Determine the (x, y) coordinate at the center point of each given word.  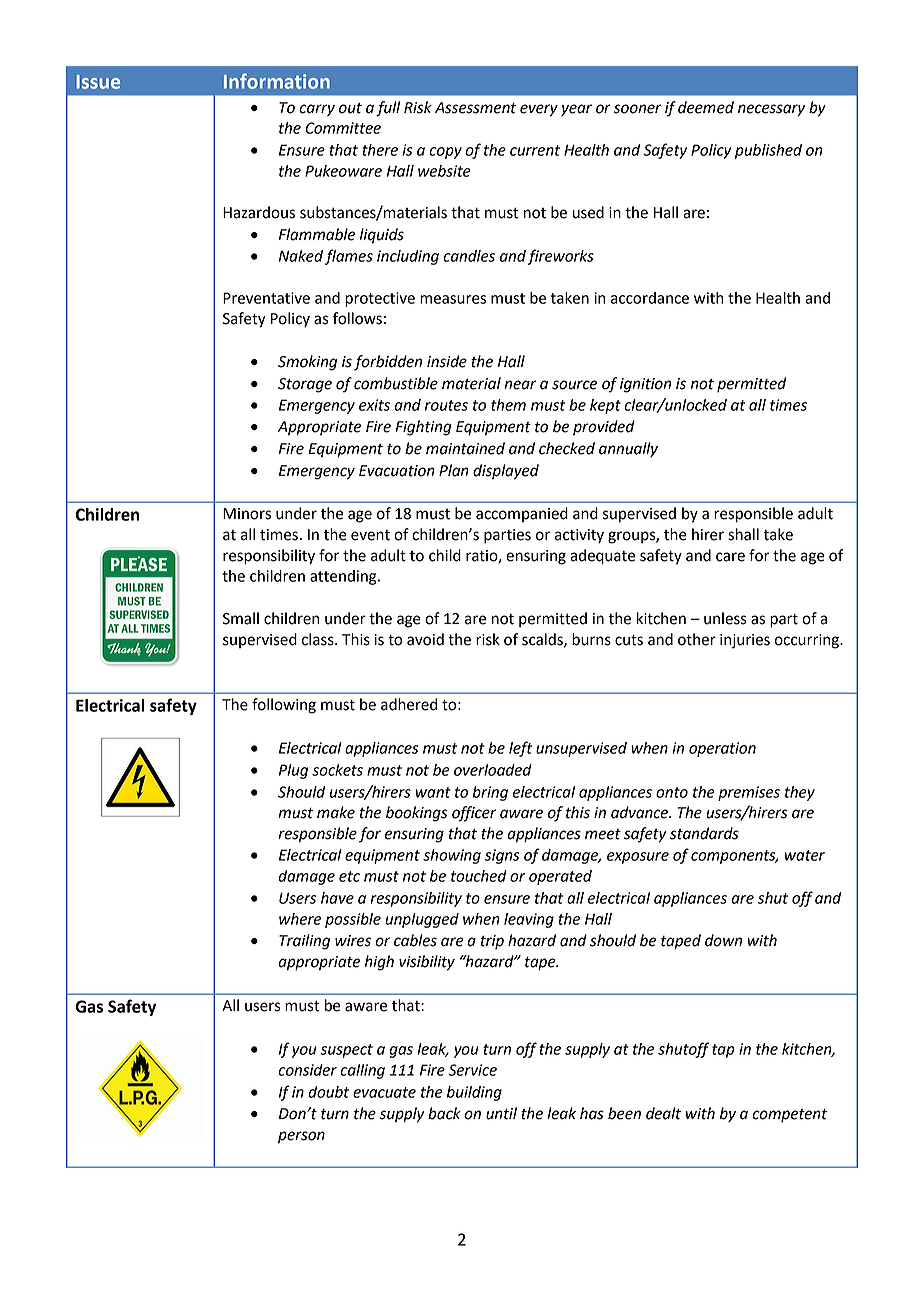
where (300, 919)
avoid (425, 639)
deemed (706, 107)
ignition (645, 385)
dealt (663, 1113)
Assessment (475, 108)
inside (447, 361)
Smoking (307, 363)
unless (725, 618)
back (444, 1113)
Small (241, 618)
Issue (98, 82)
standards (704, 833)
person (301, 1137)
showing (452, 856)
